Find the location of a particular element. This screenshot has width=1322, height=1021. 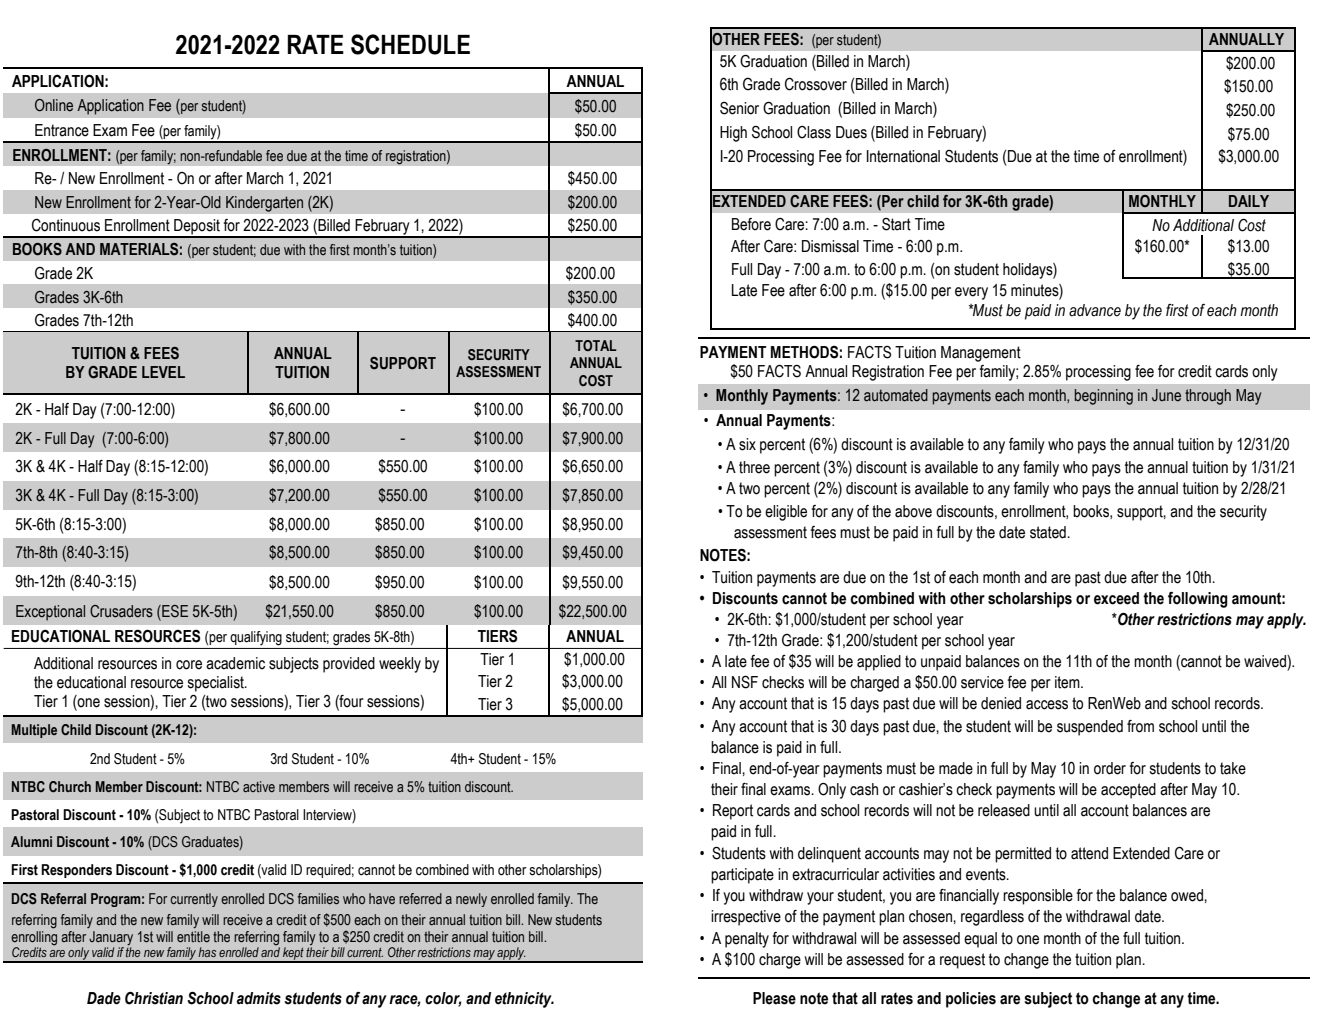

Crossover is located at coordinates (816, 84).
